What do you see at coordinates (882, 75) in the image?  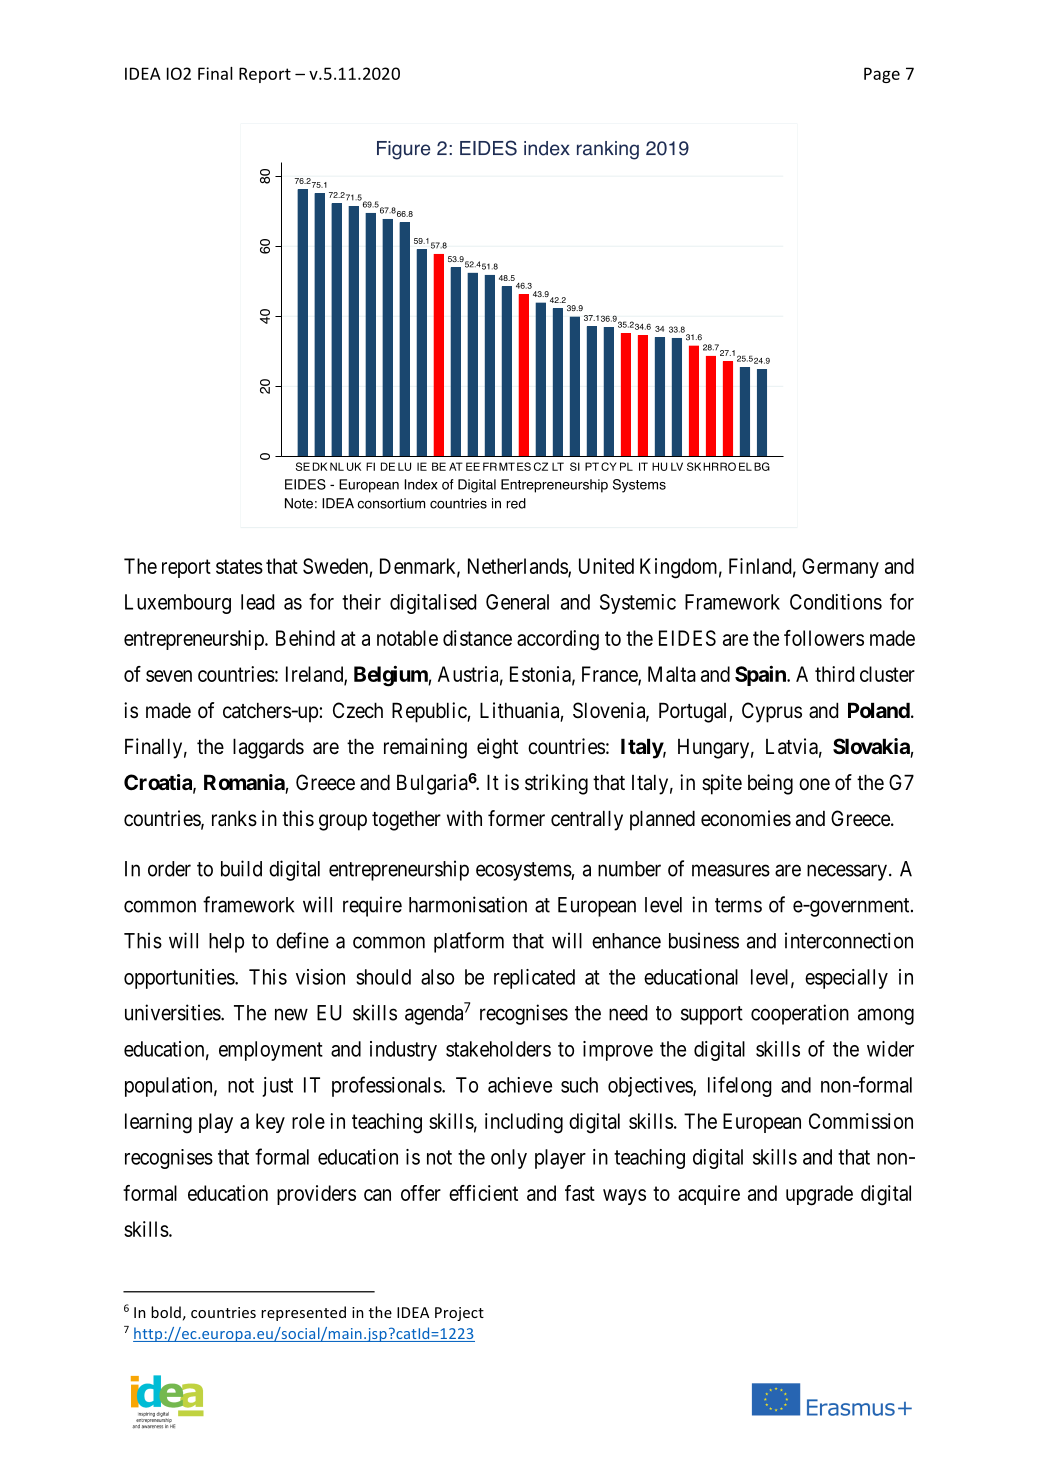 I see `Page` at bounding box center [882, 75].
